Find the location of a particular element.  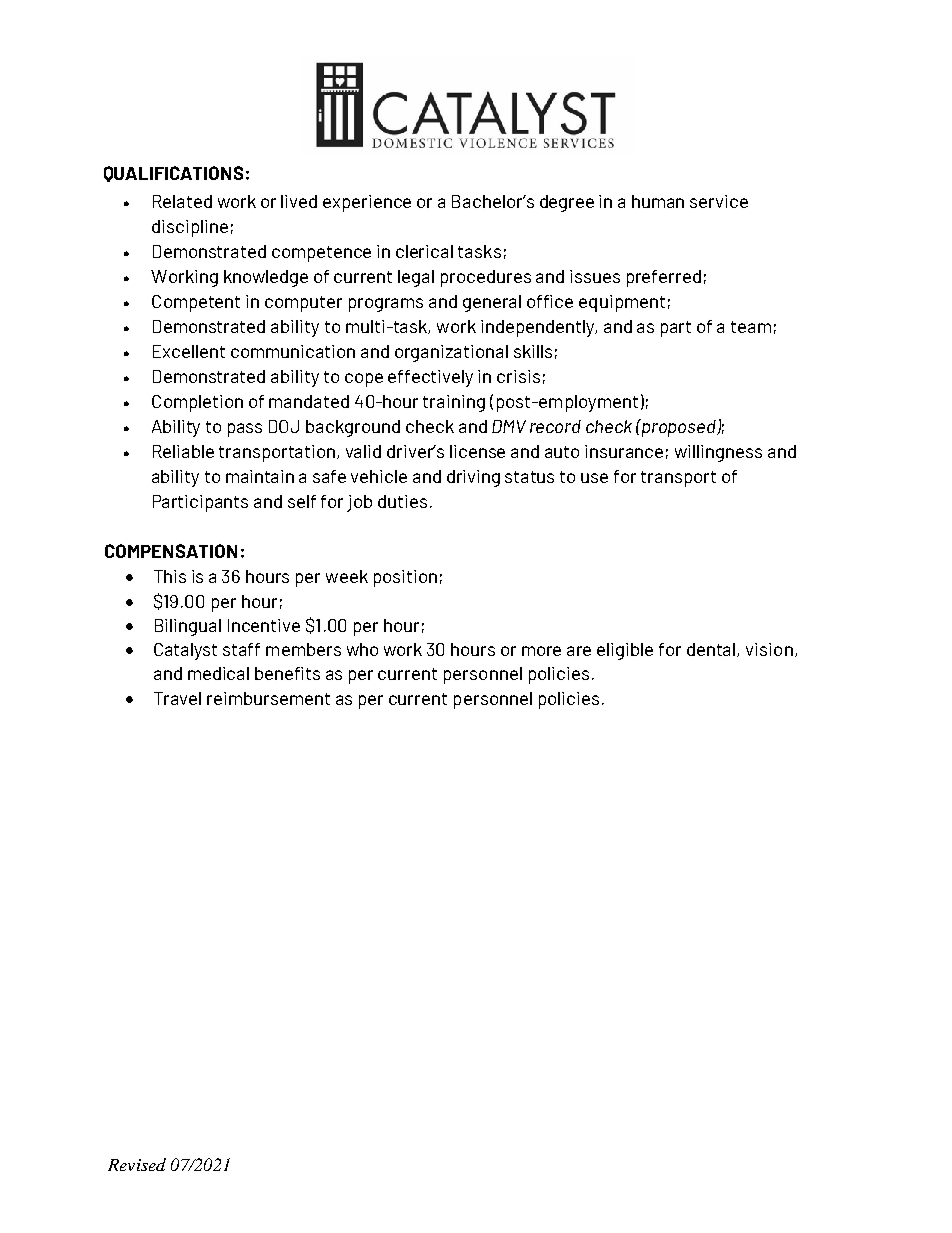

Travel is located at coordinates (177, 698).
